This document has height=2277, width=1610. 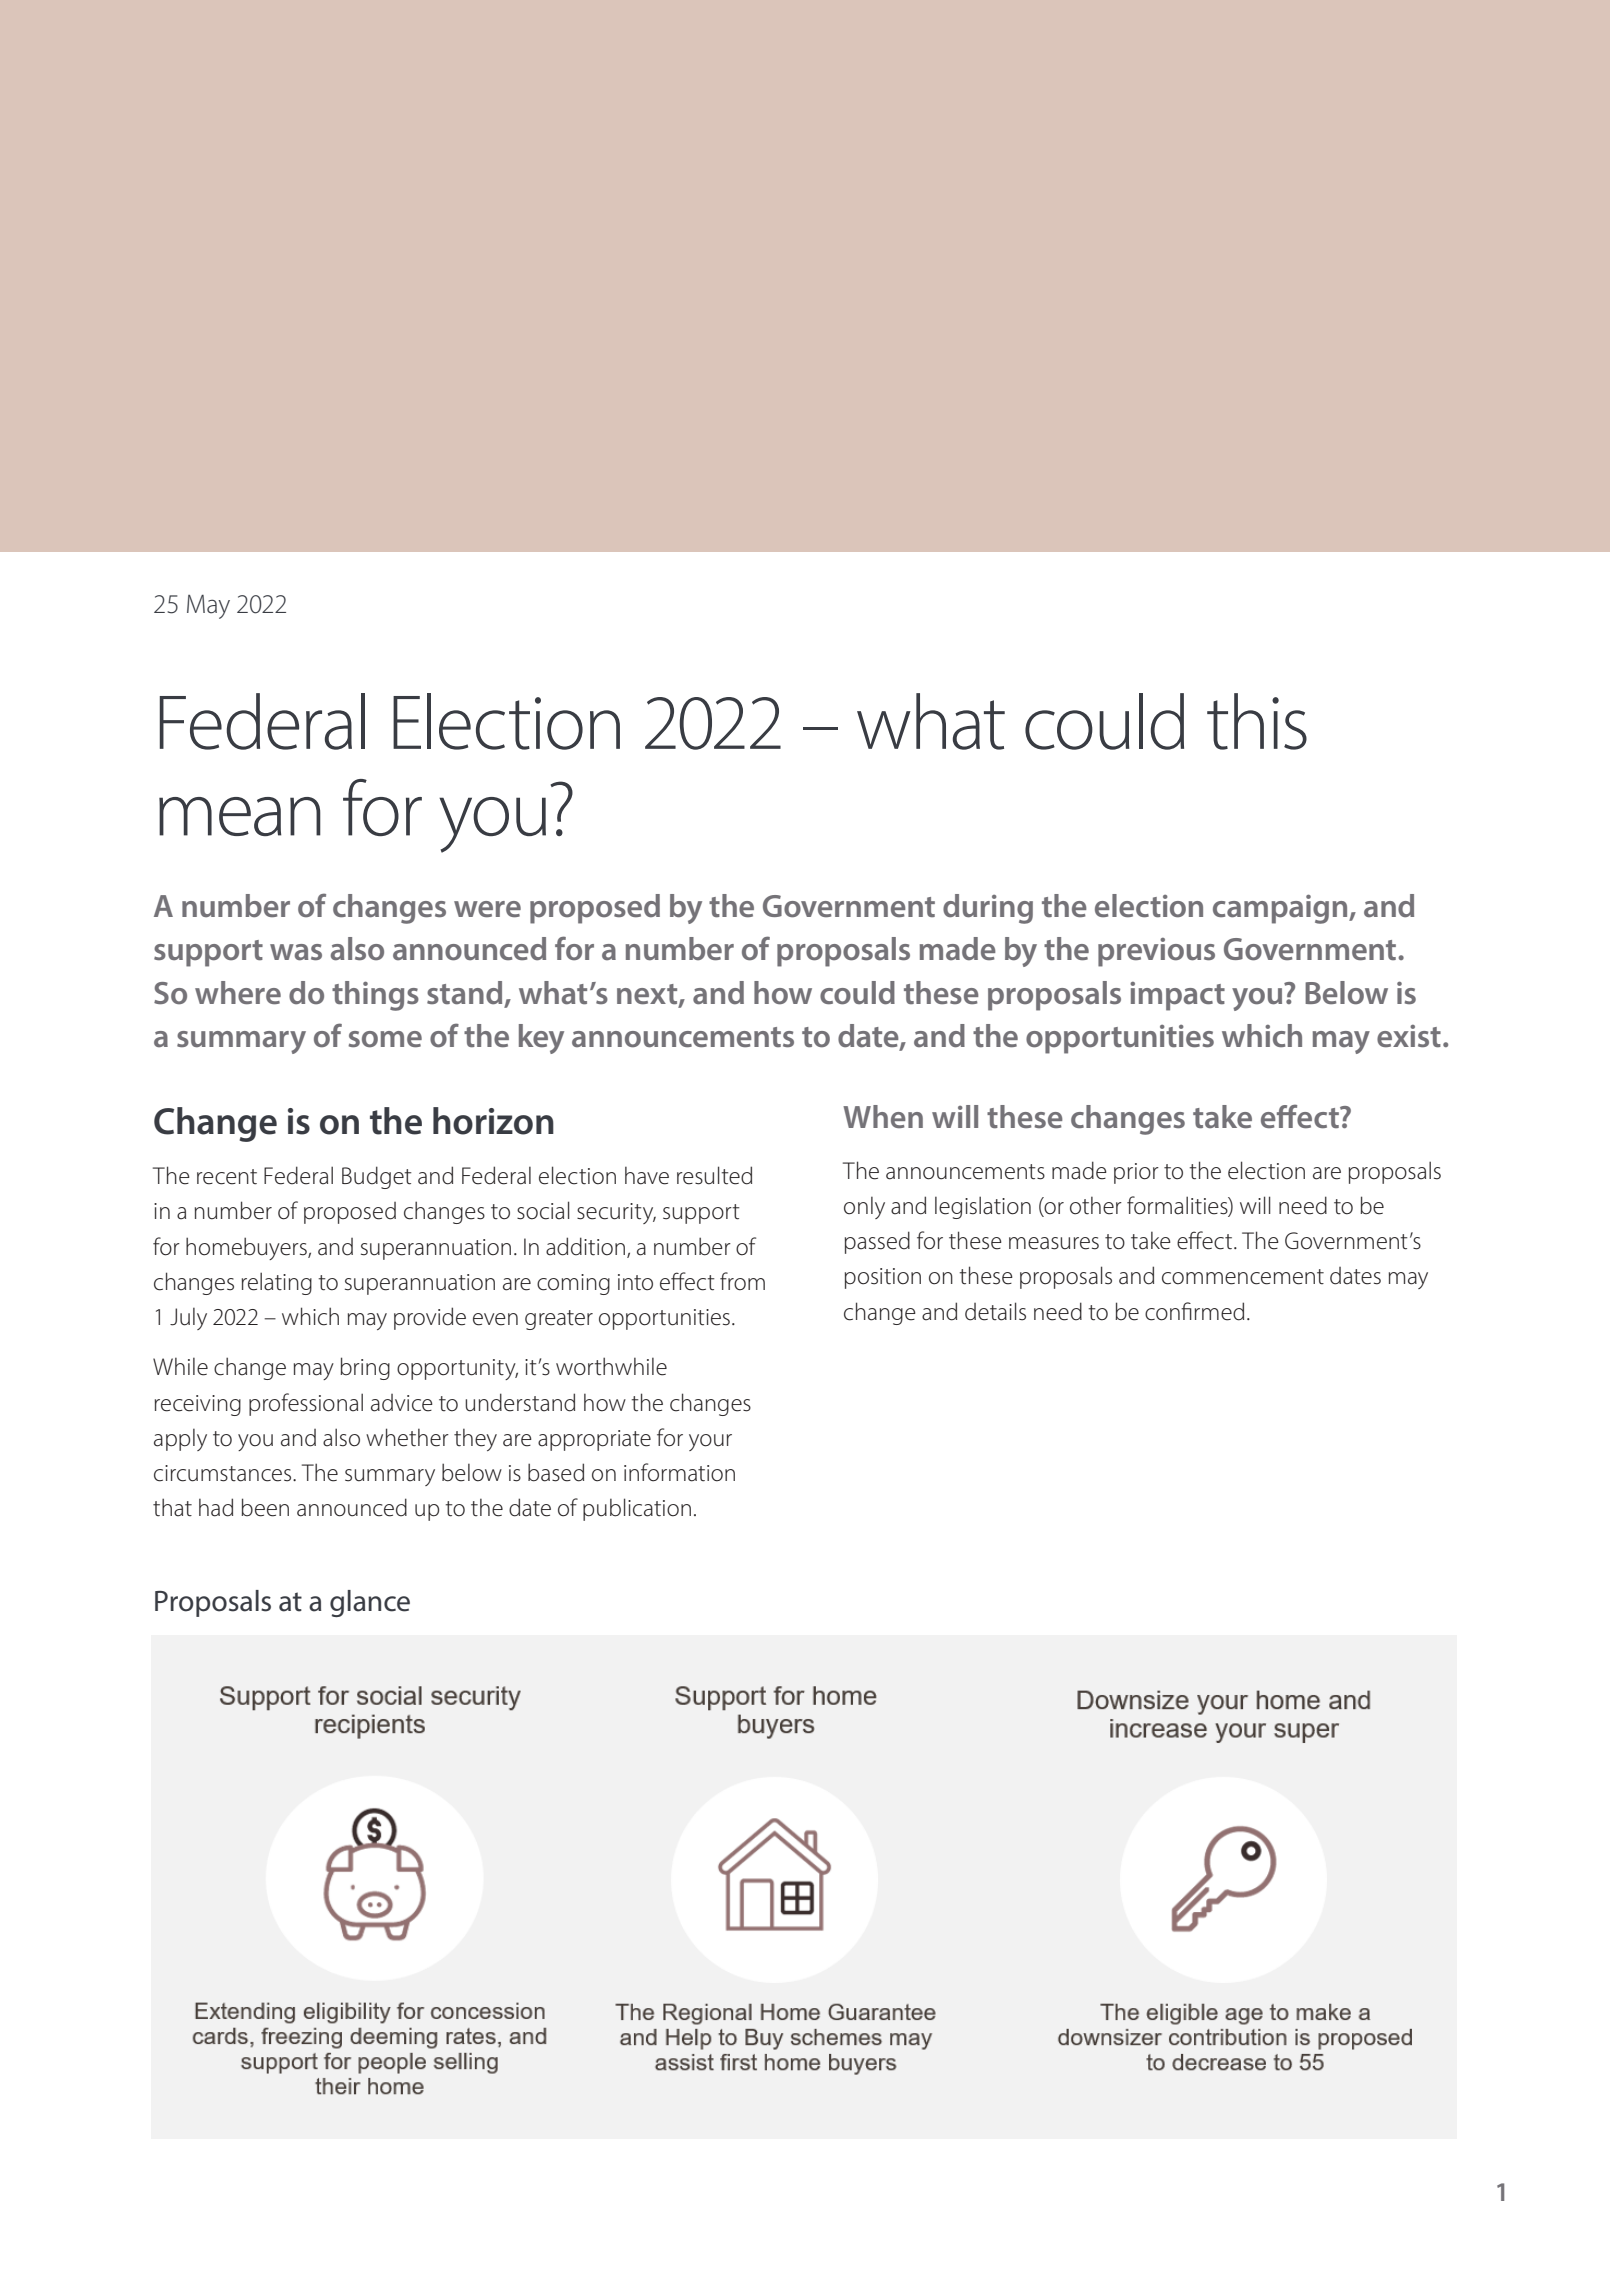 What do you see at coordinates (742, 1281) in the document?
I see `from` at bounding box center [742, 1281].
